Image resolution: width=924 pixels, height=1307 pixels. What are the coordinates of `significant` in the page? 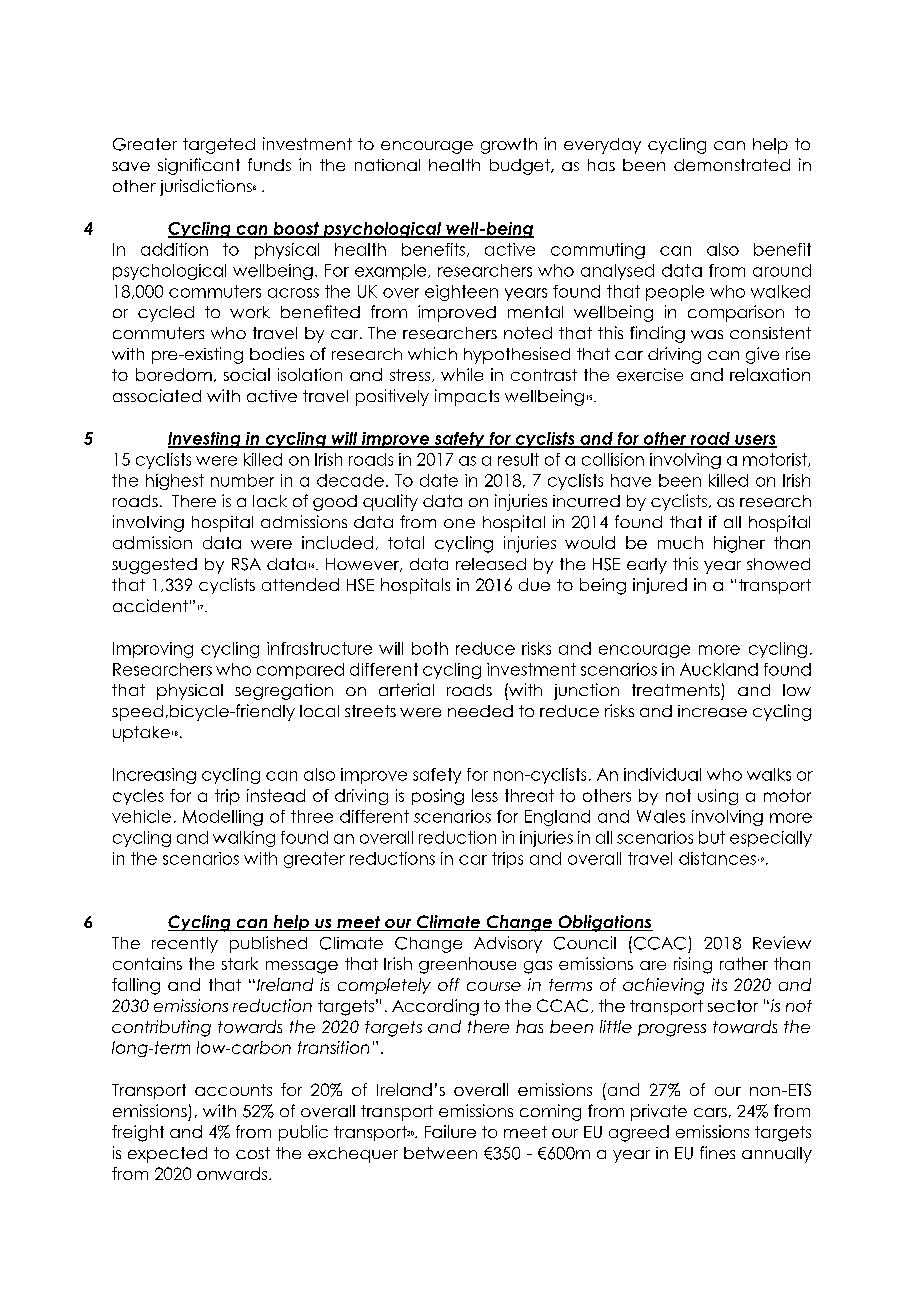 It's located at (199, 166).
